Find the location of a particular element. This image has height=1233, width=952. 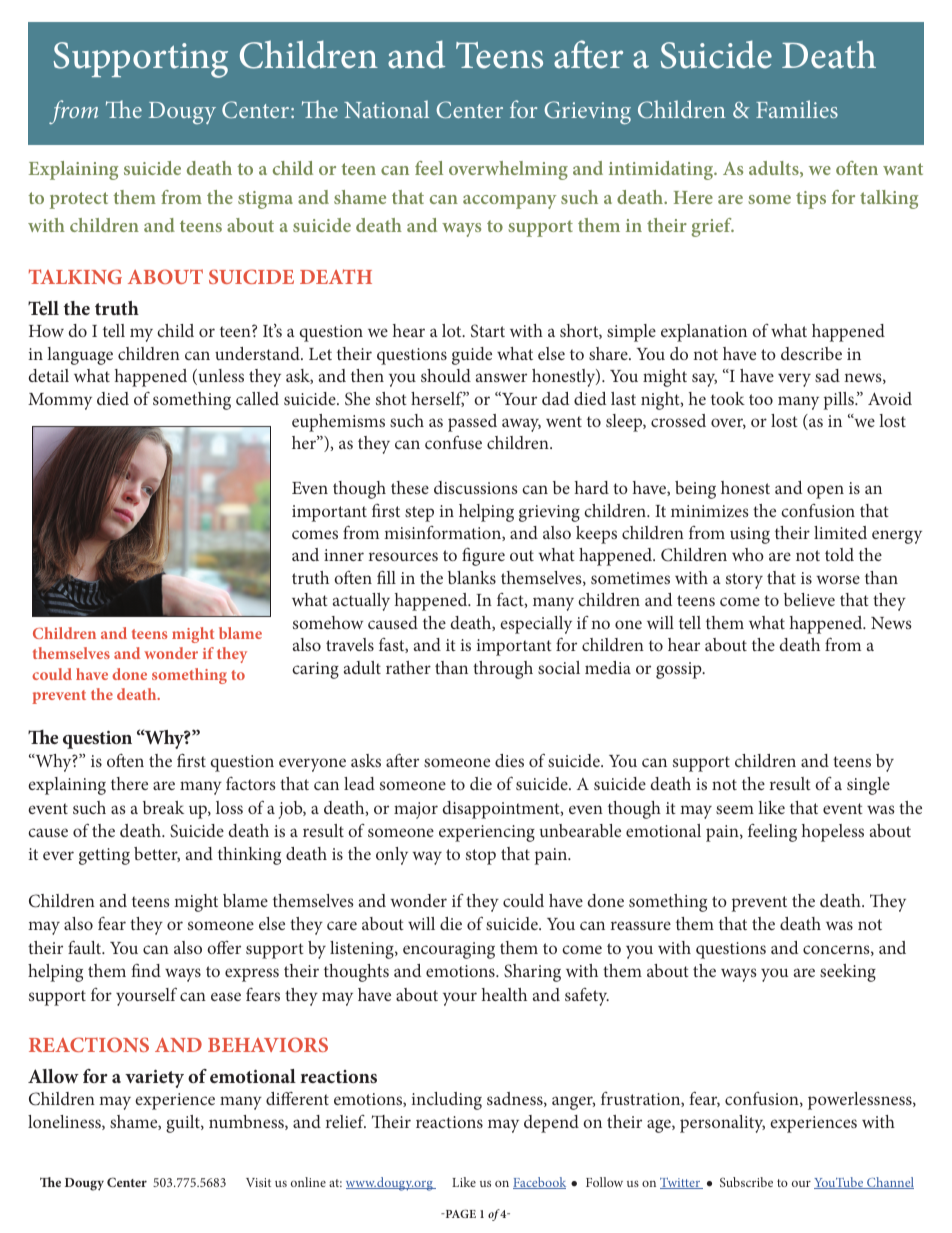

protect is located at coordinates (79, 200).
